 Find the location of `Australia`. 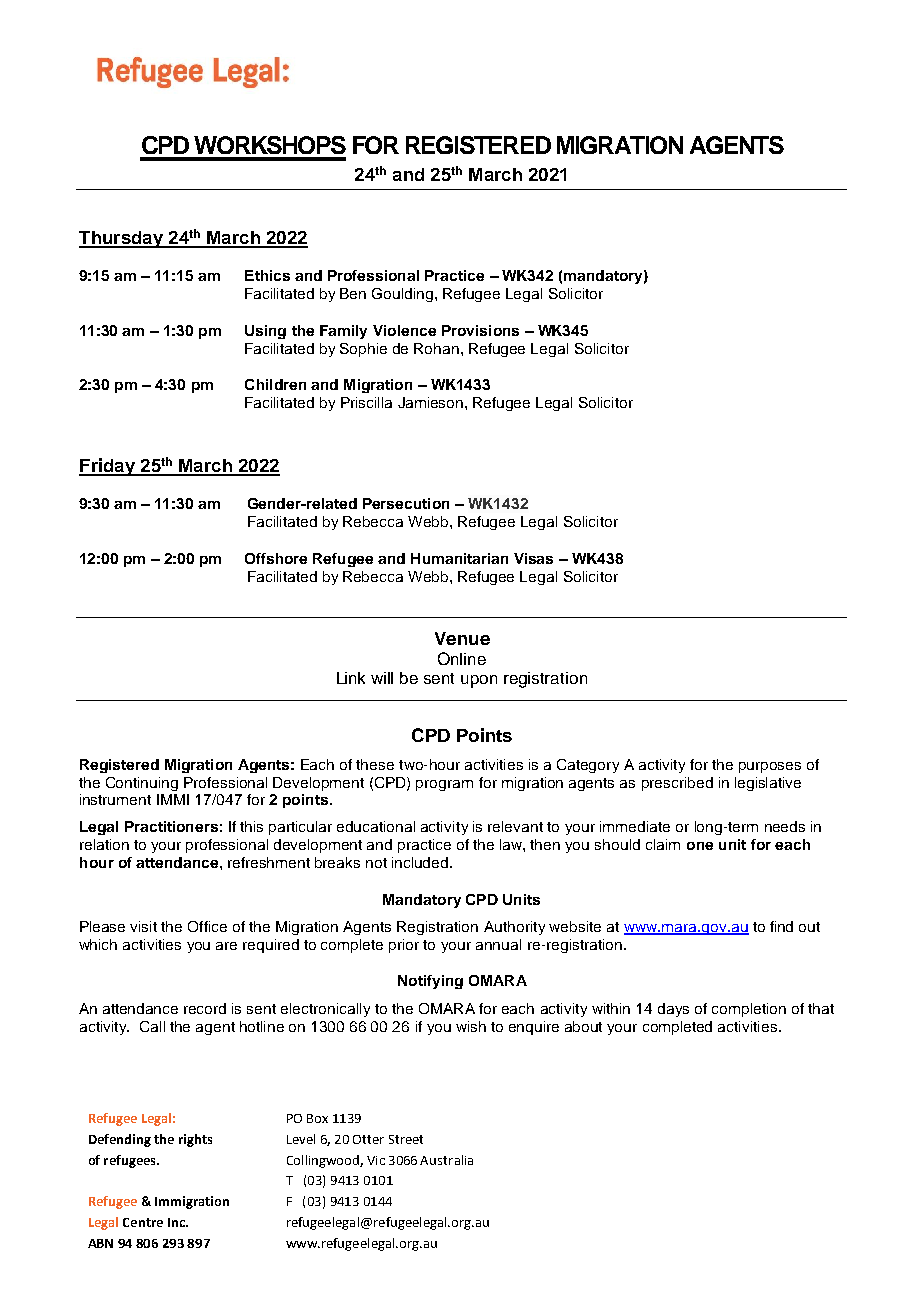

Australia is located at coordinates (446, 1160).
